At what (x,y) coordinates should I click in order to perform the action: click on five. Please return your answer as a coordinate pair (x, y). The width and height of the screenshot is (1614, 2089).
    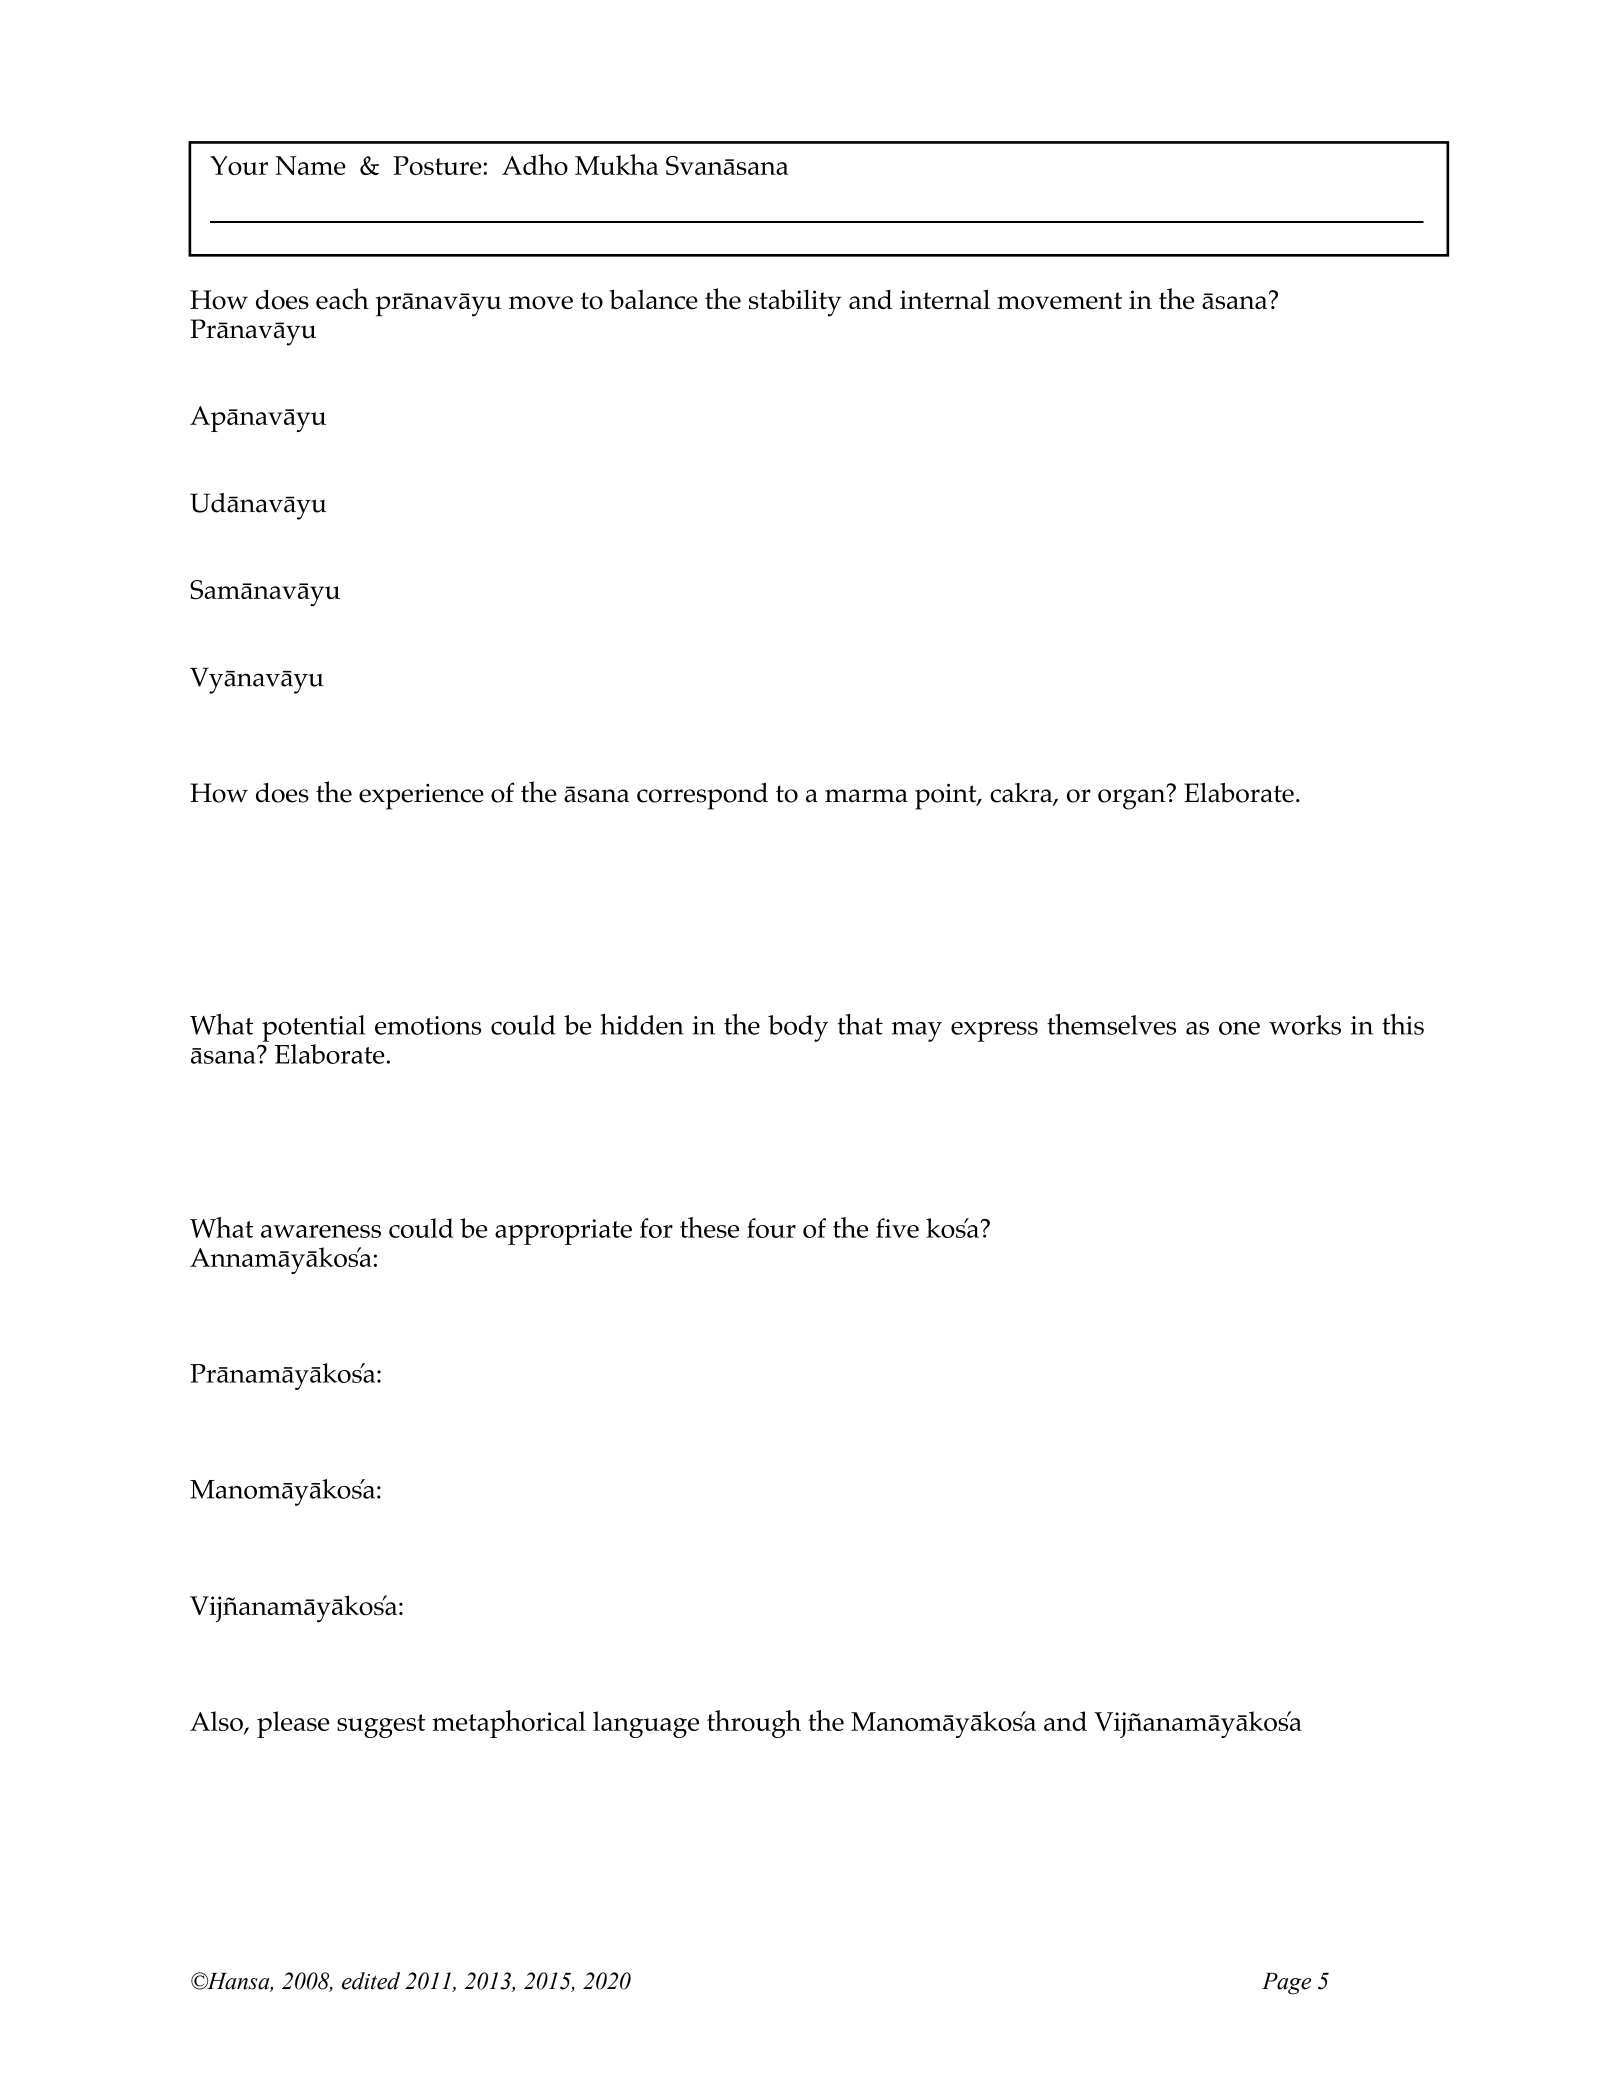
    Looking at the image, I should click on (897, 1228).
